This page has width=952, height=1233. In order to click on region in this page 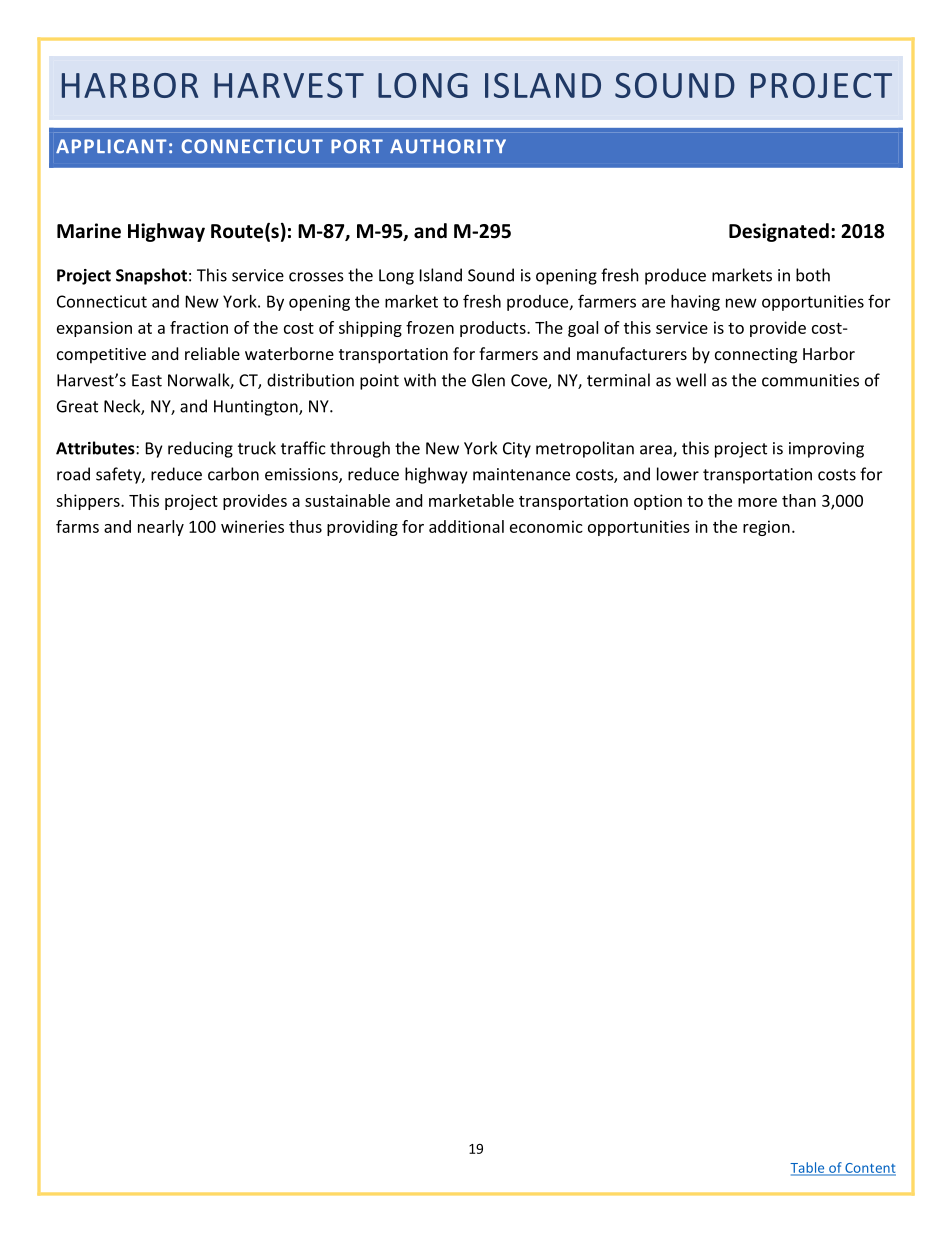, I will do `click(766, 528)`.
